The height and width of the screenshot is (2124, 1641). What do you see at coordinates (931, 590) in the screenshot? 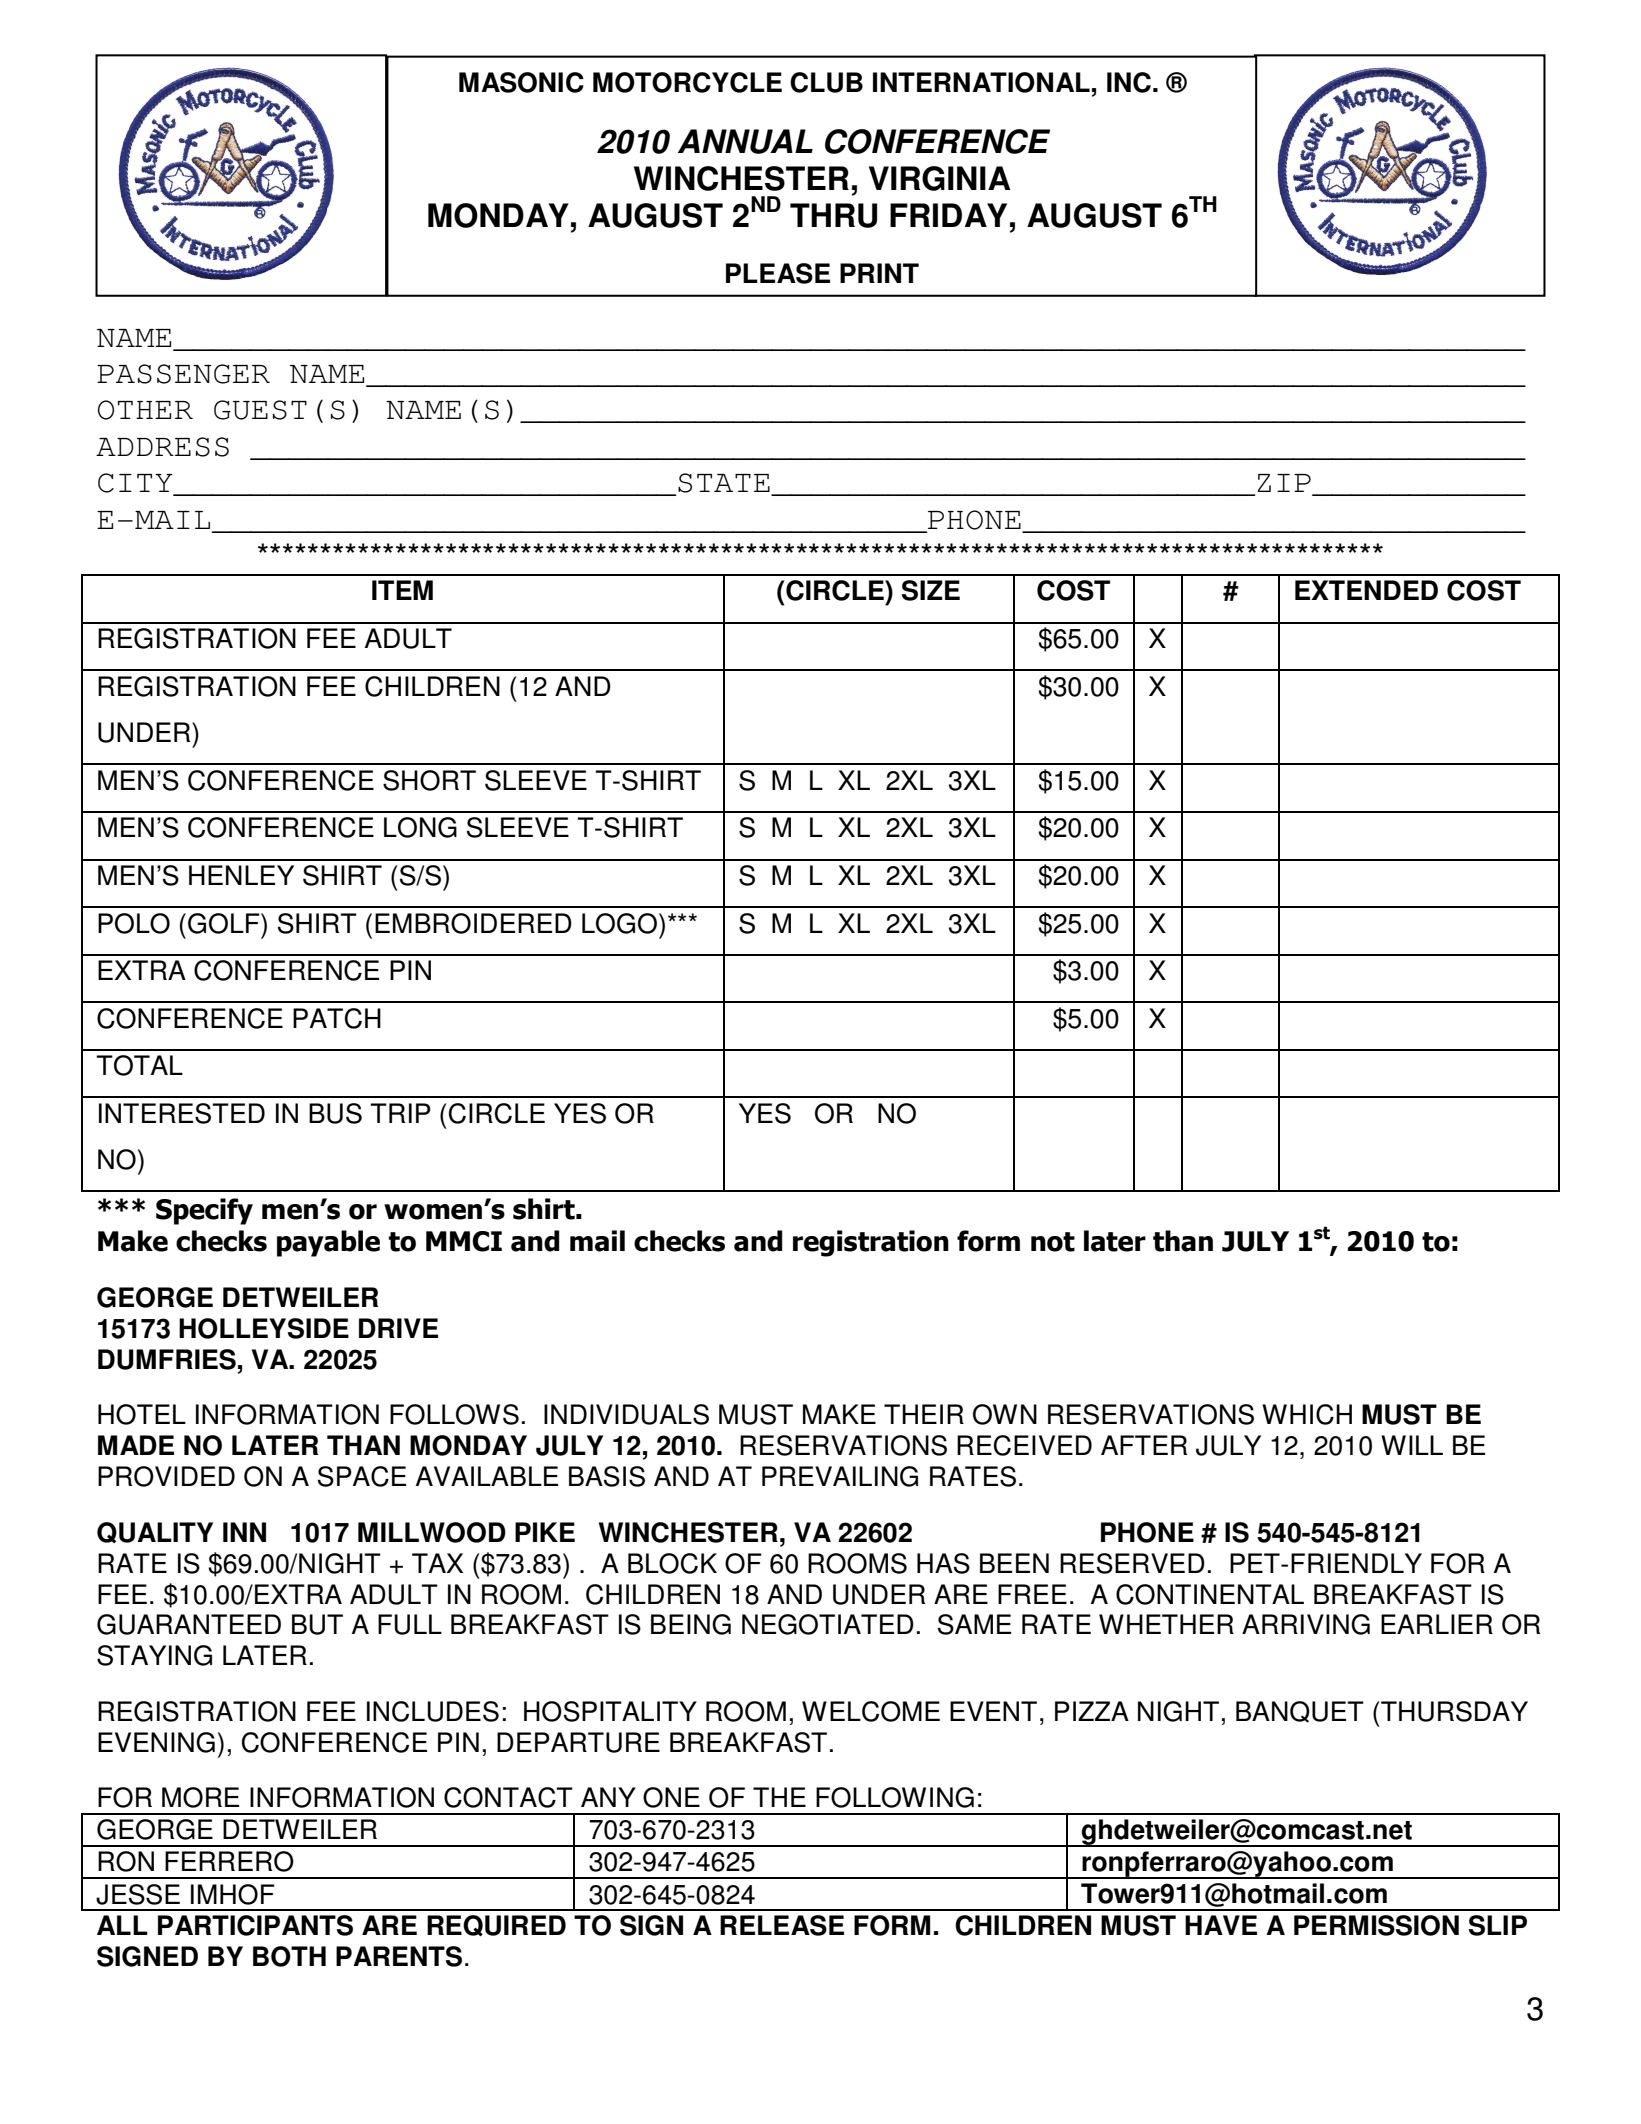
I see `SIZE` at bounding box center [931, 590].
